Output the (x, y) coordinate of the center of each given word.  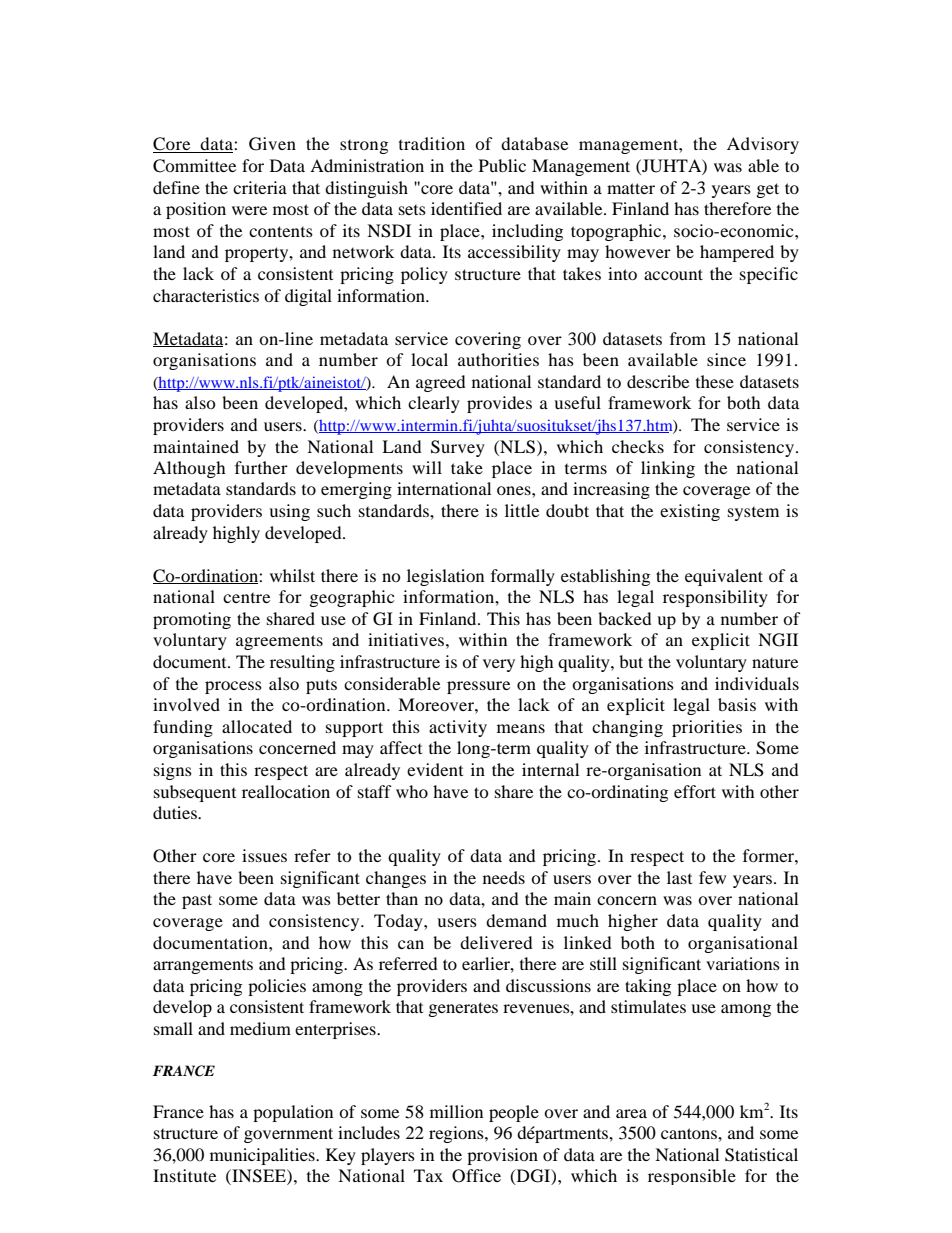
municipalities (263, 1156)
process (233, 687)
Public (502, 165)
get (768, 190)
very (499, 665)
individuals (757, 683)
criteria (260, 187)
